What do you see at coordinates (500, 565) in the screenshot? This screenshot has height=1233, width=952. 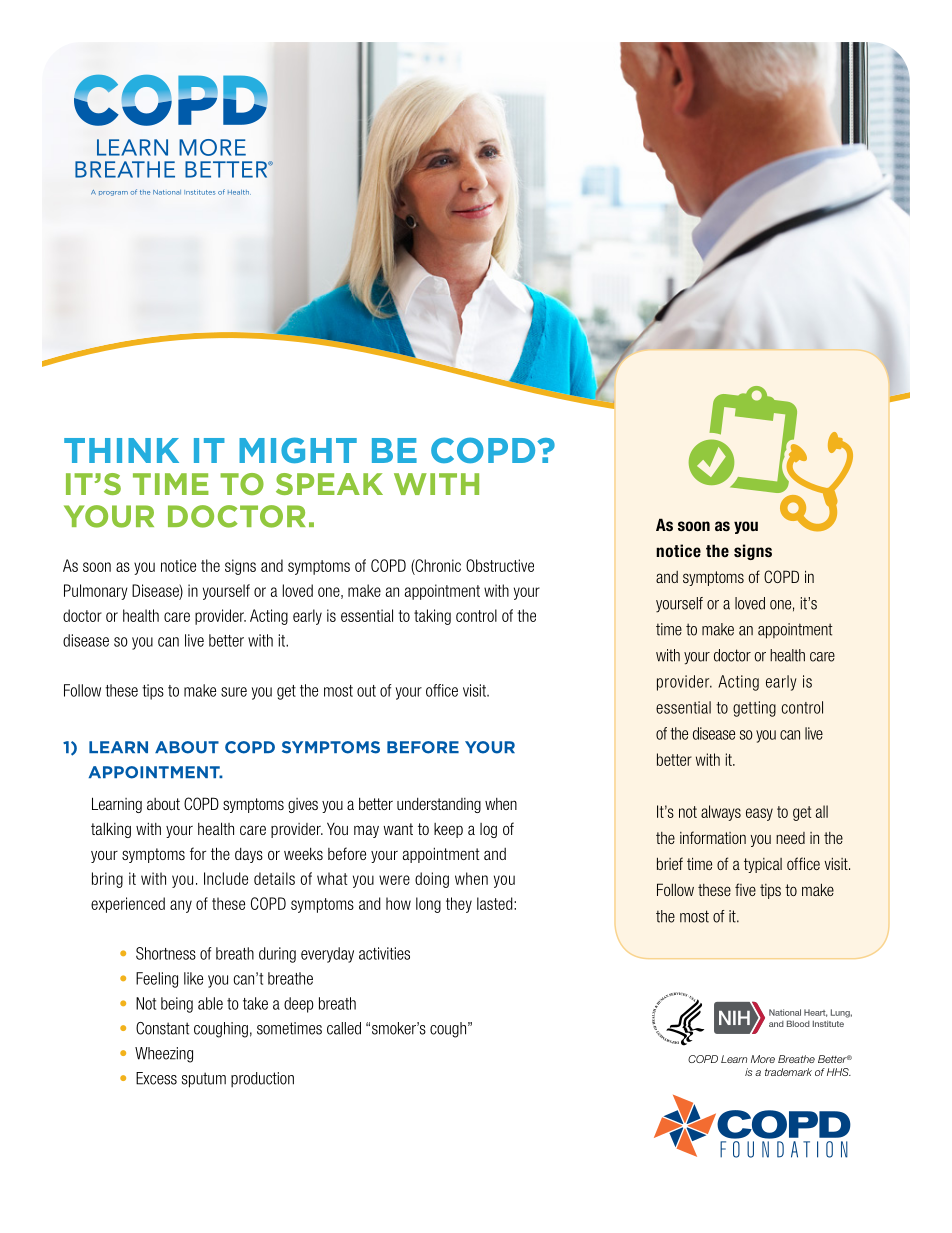 I see `Obstructive` at bounding box center [500, 565].
